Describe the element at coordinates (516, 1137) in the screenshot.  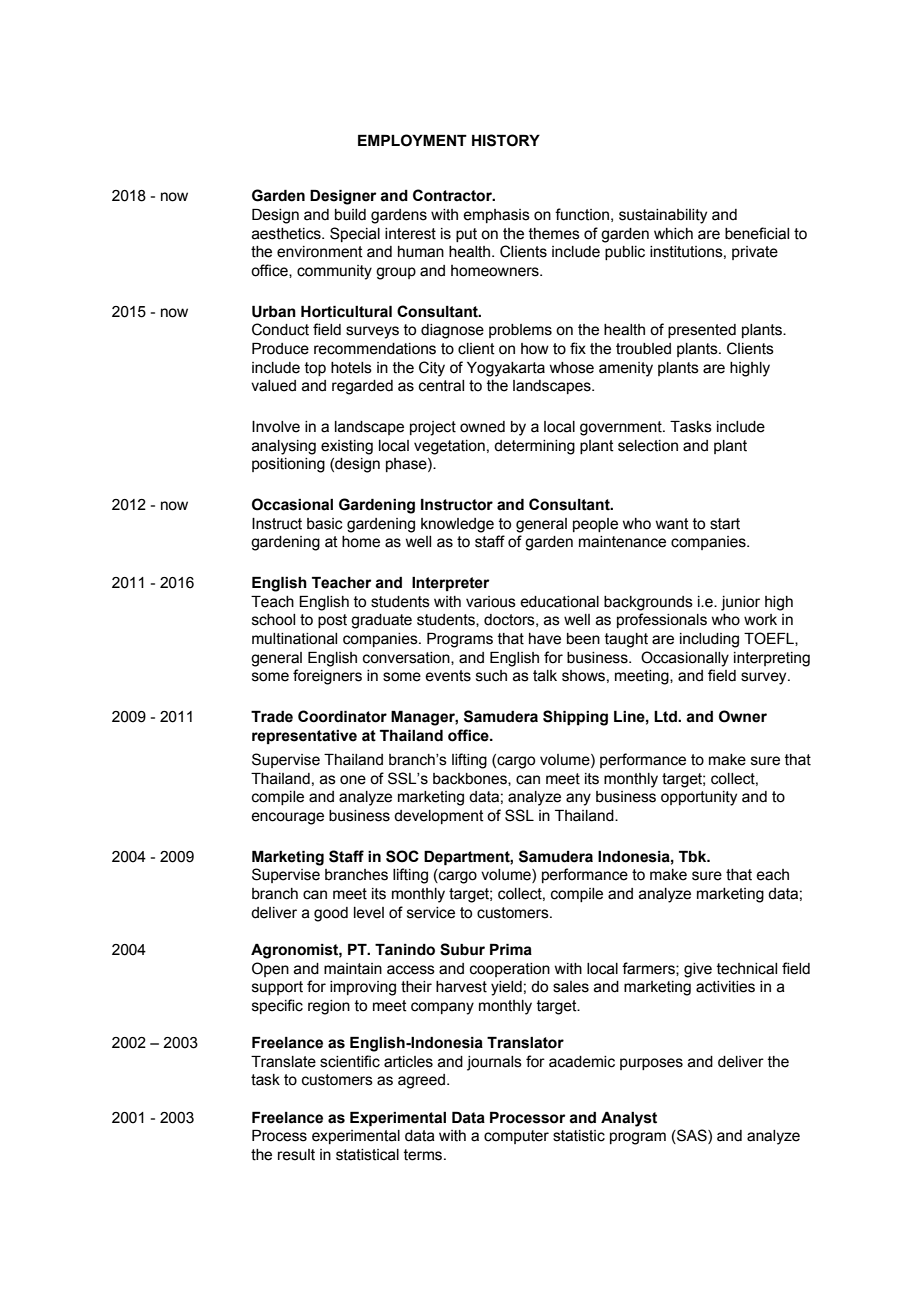
I see `computer` at that location.
